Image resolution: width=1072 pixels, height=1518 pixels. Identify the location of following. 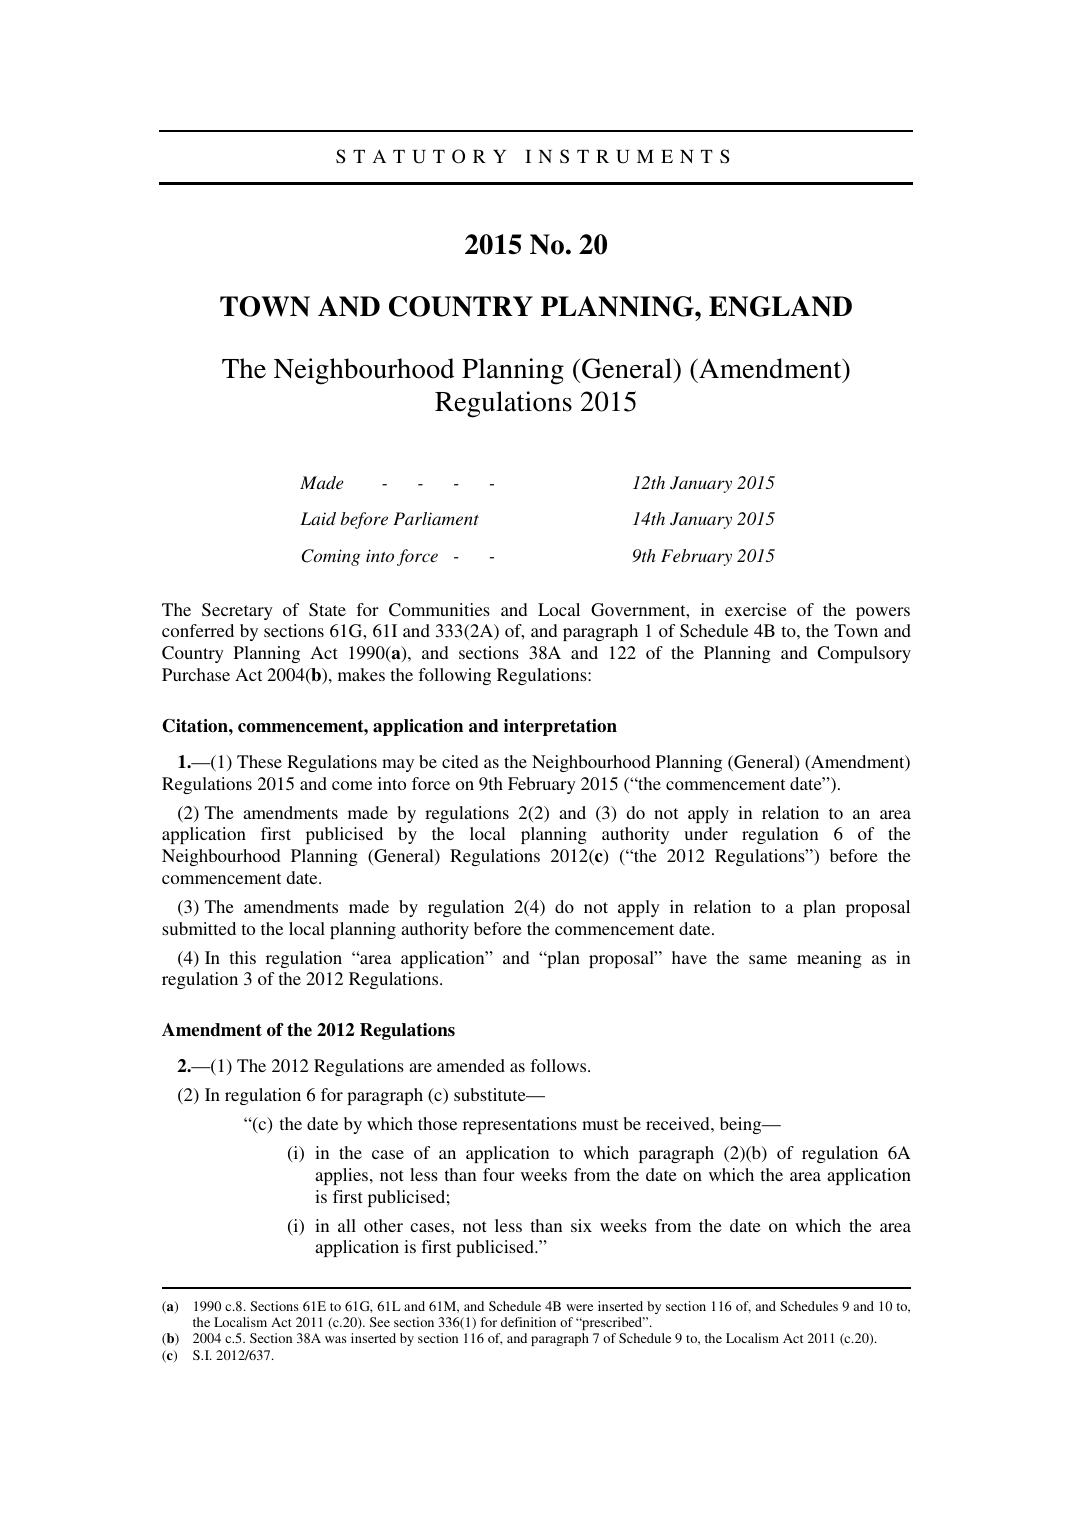
(454, 676).
